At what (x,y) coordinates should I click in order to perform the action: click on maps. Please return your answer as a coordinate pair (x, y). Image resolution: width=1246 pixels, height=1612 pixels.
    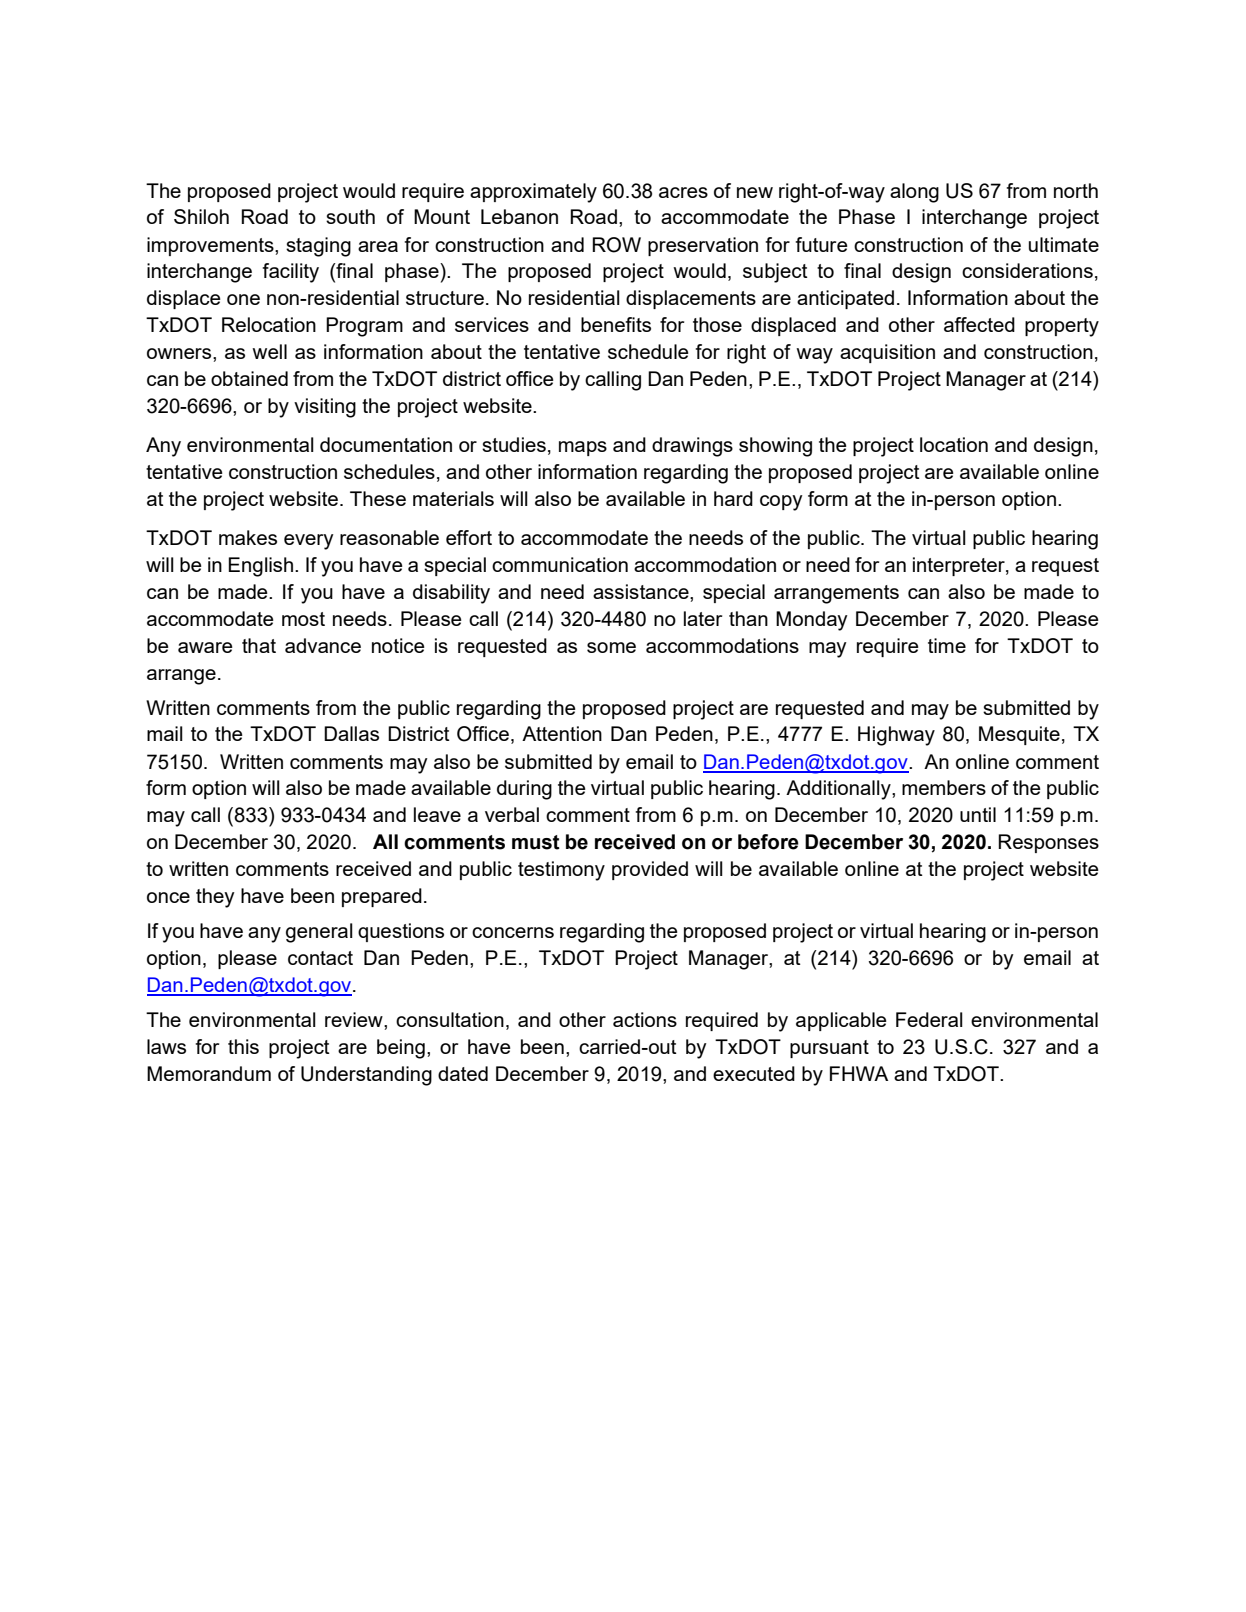
    Looking at the image, I should click on (583, 448).
